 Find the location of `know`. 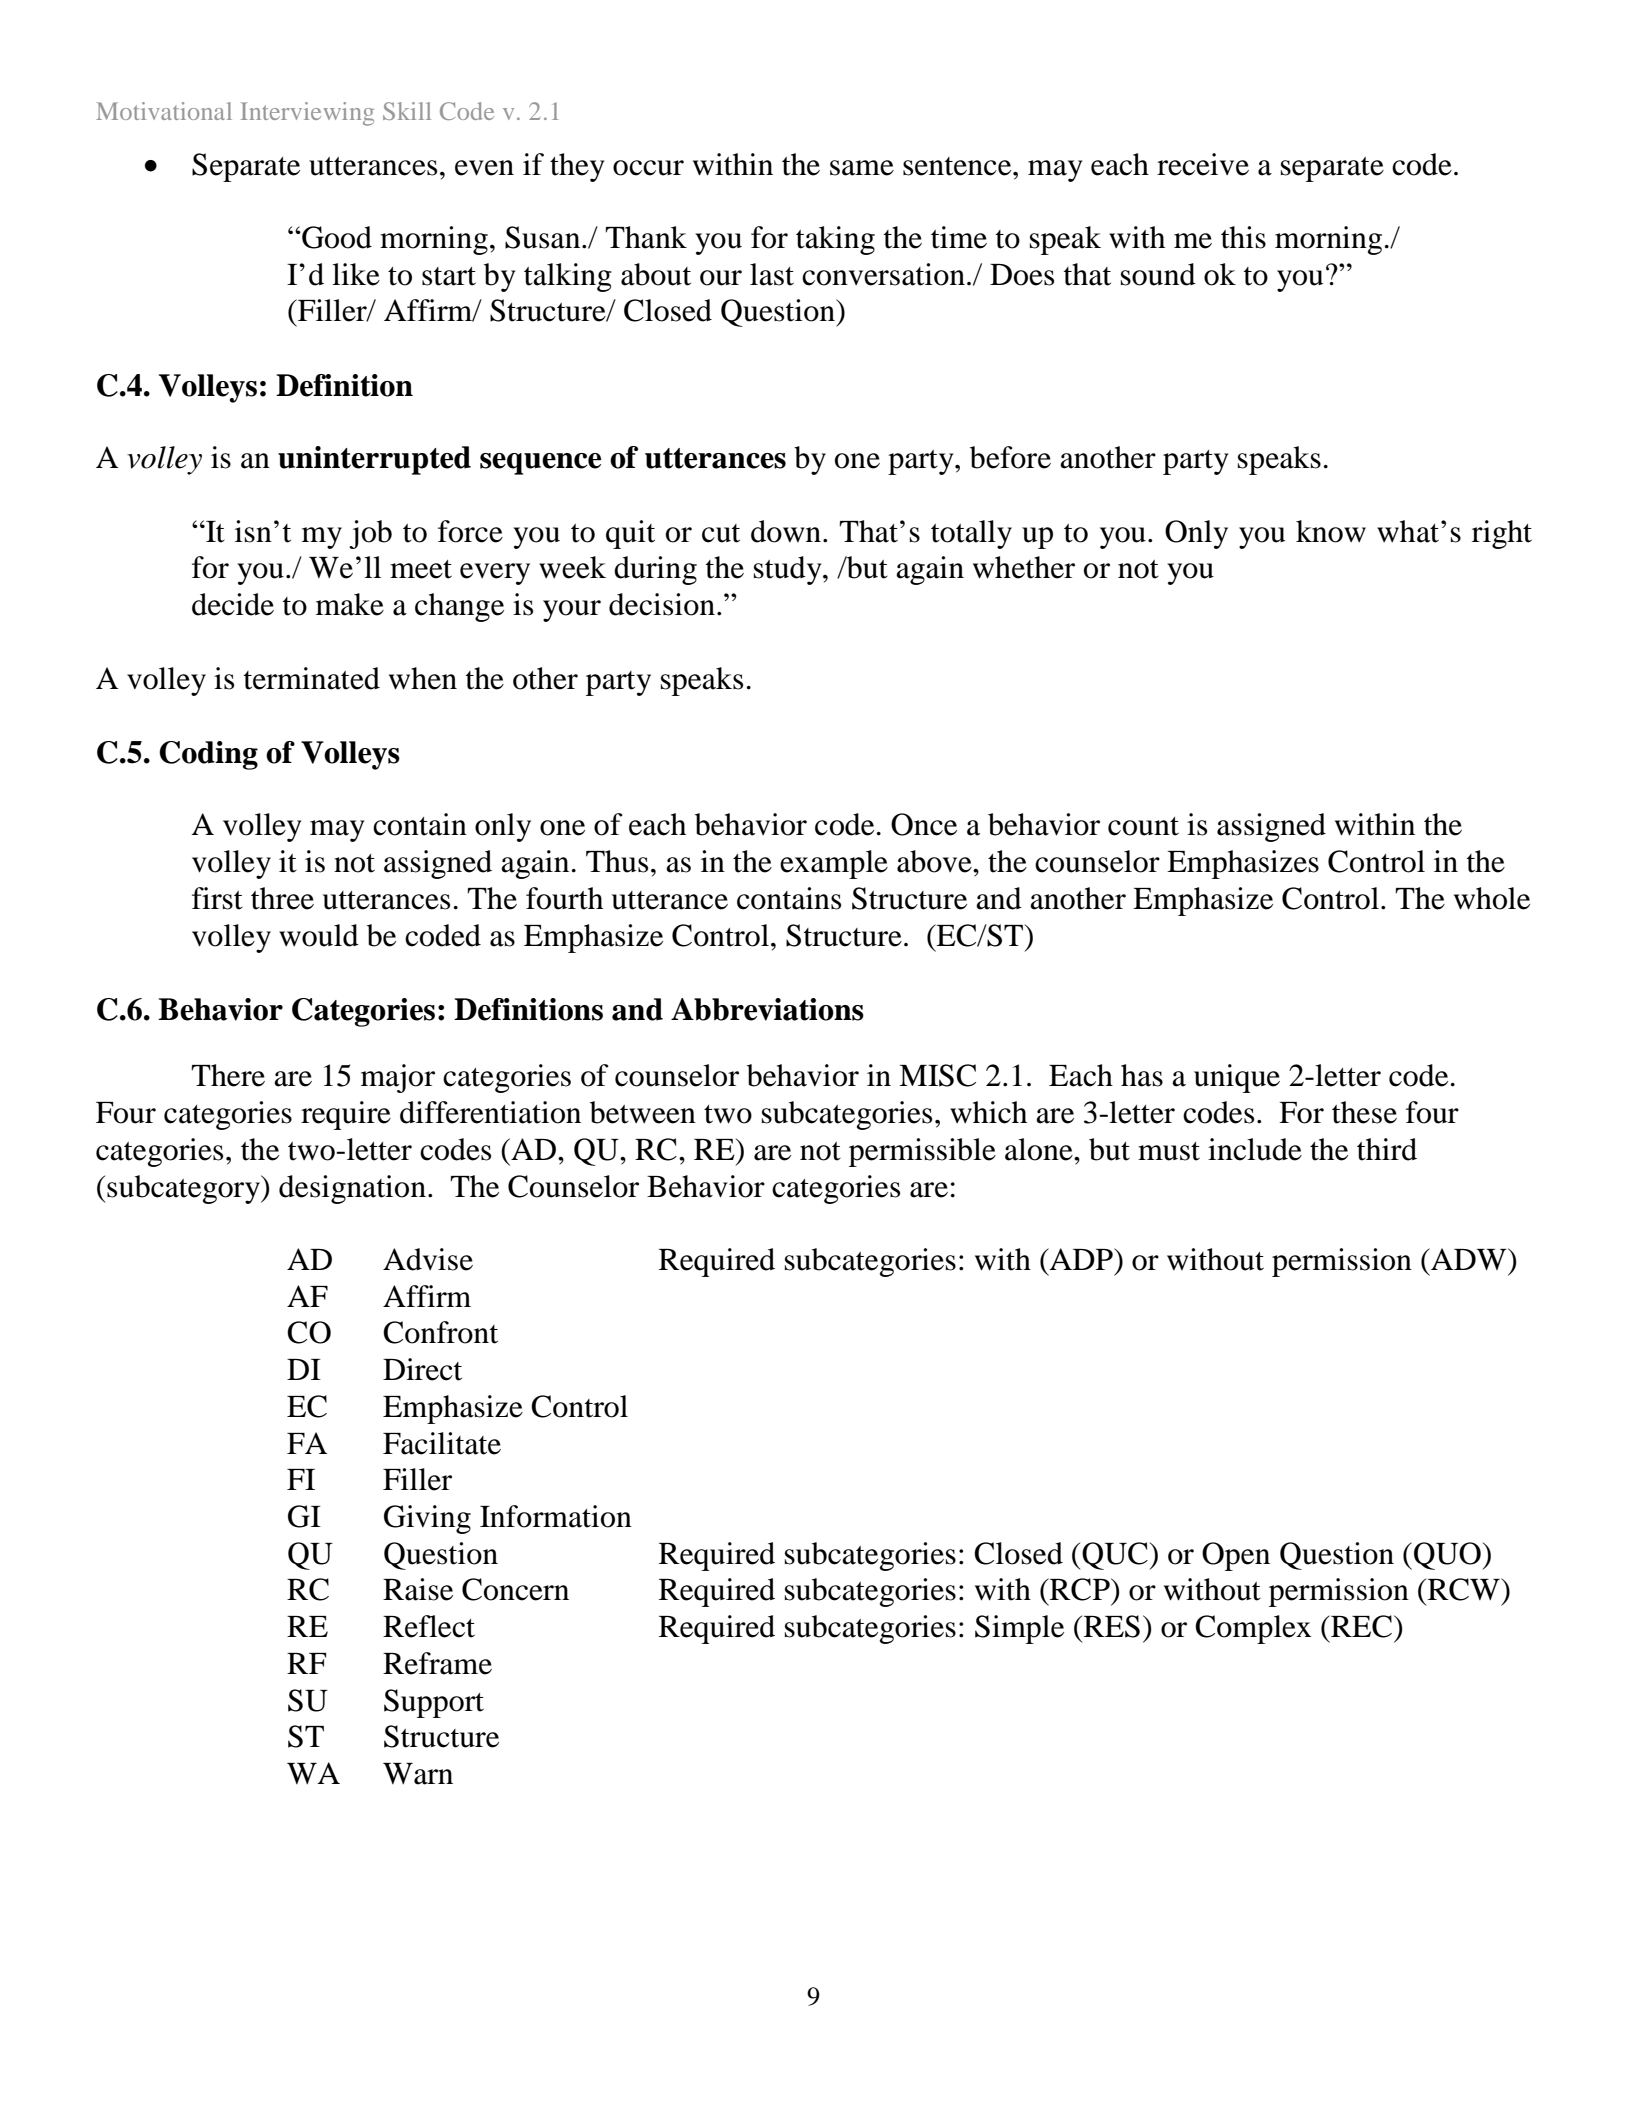

know is located at coordinates (1331, 531).
